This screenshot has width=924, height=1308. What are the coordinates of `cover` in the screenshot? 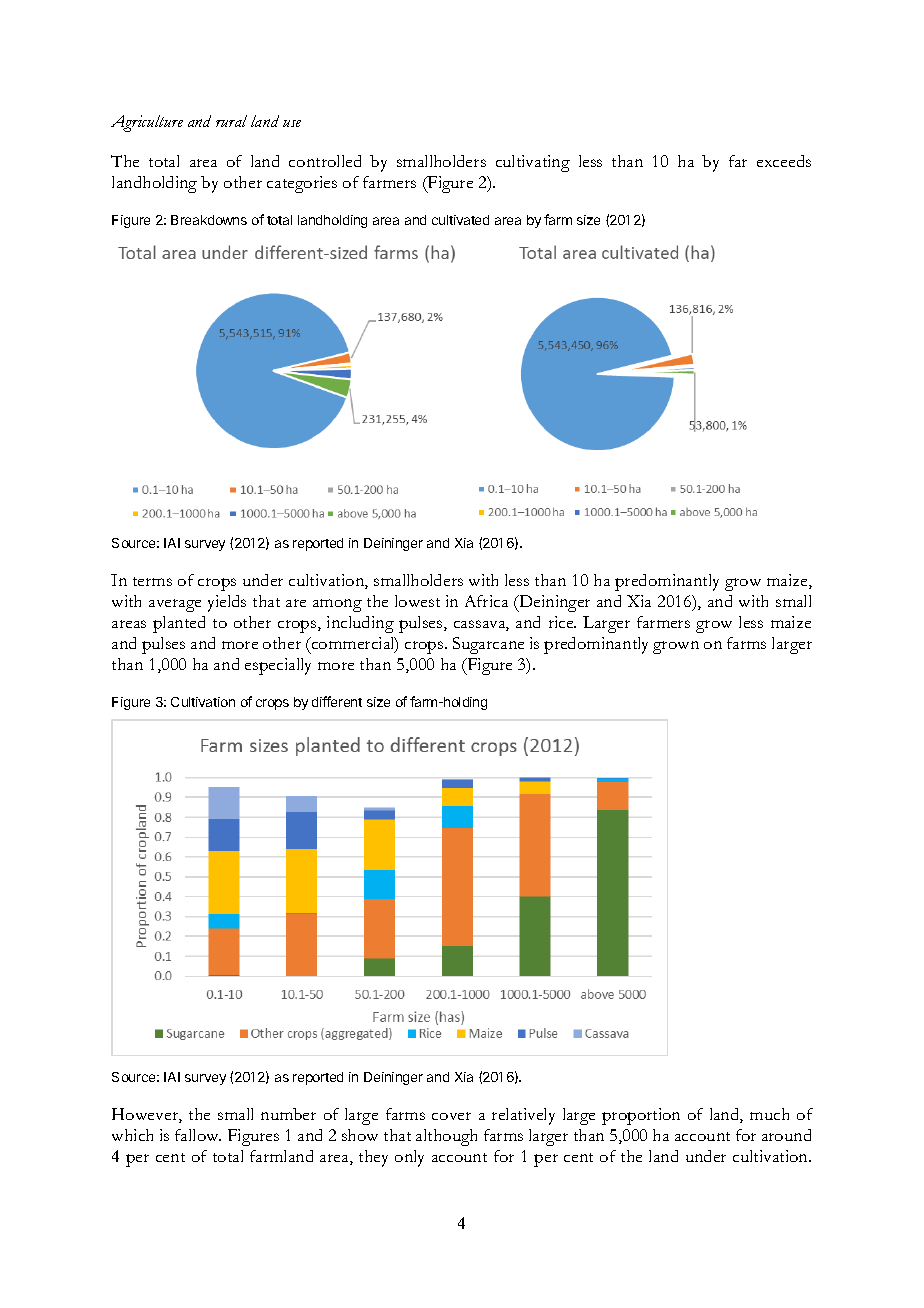 It's located at (451, 1116).
